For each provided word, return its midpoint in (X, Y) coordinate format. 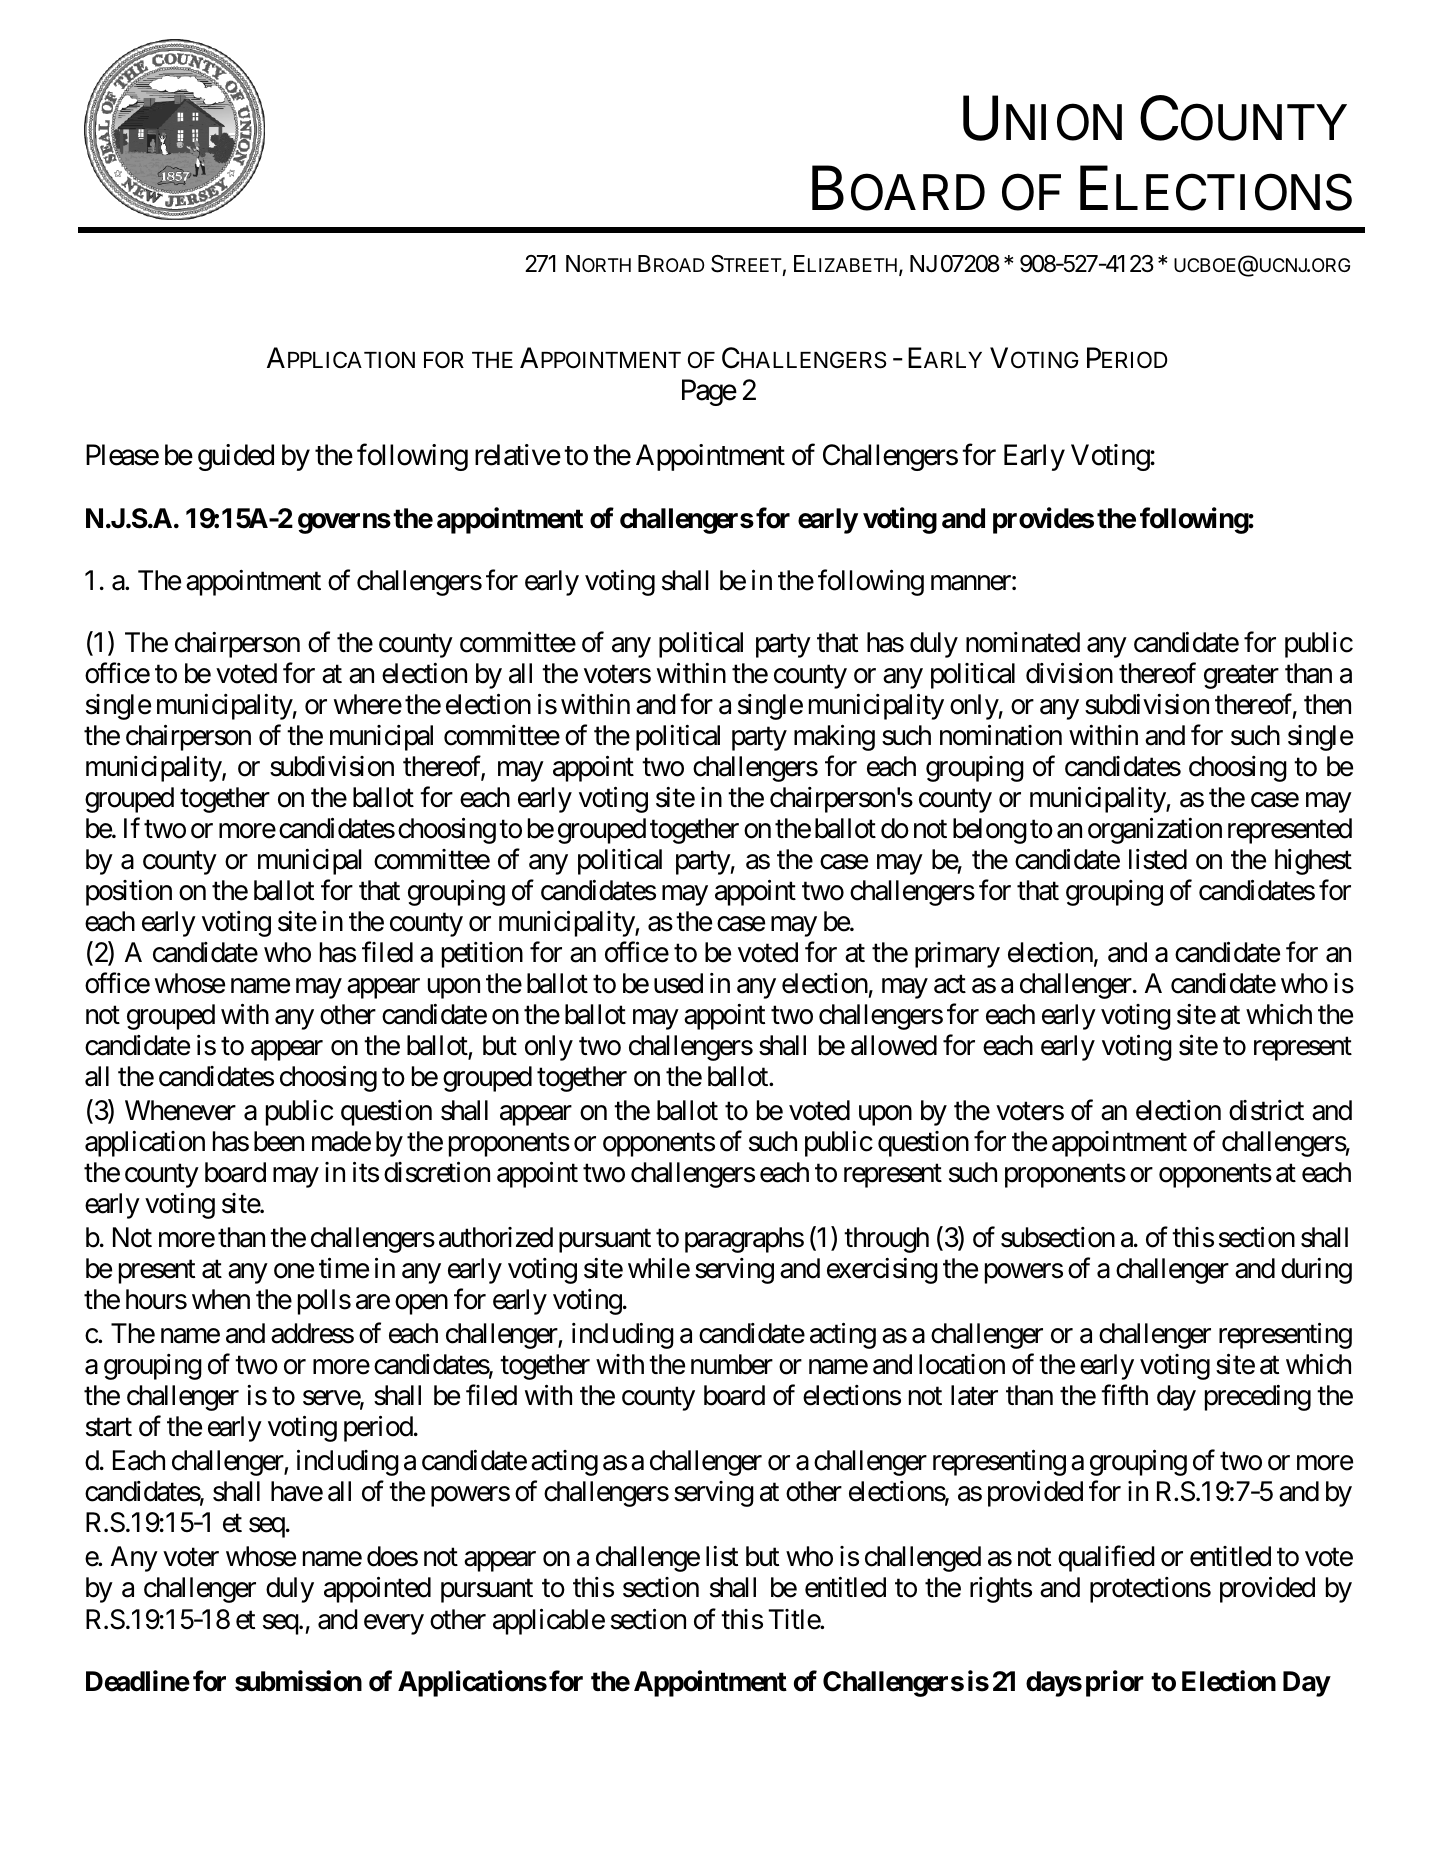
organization (1155, 830)
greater (1241, 677)
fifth (1124, 1395)
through (886, 1240)
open (421, 1305)
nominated (1023, 642)
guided (236, 457)
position (129, 893)
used (678, 983)
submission (298, 1681)
